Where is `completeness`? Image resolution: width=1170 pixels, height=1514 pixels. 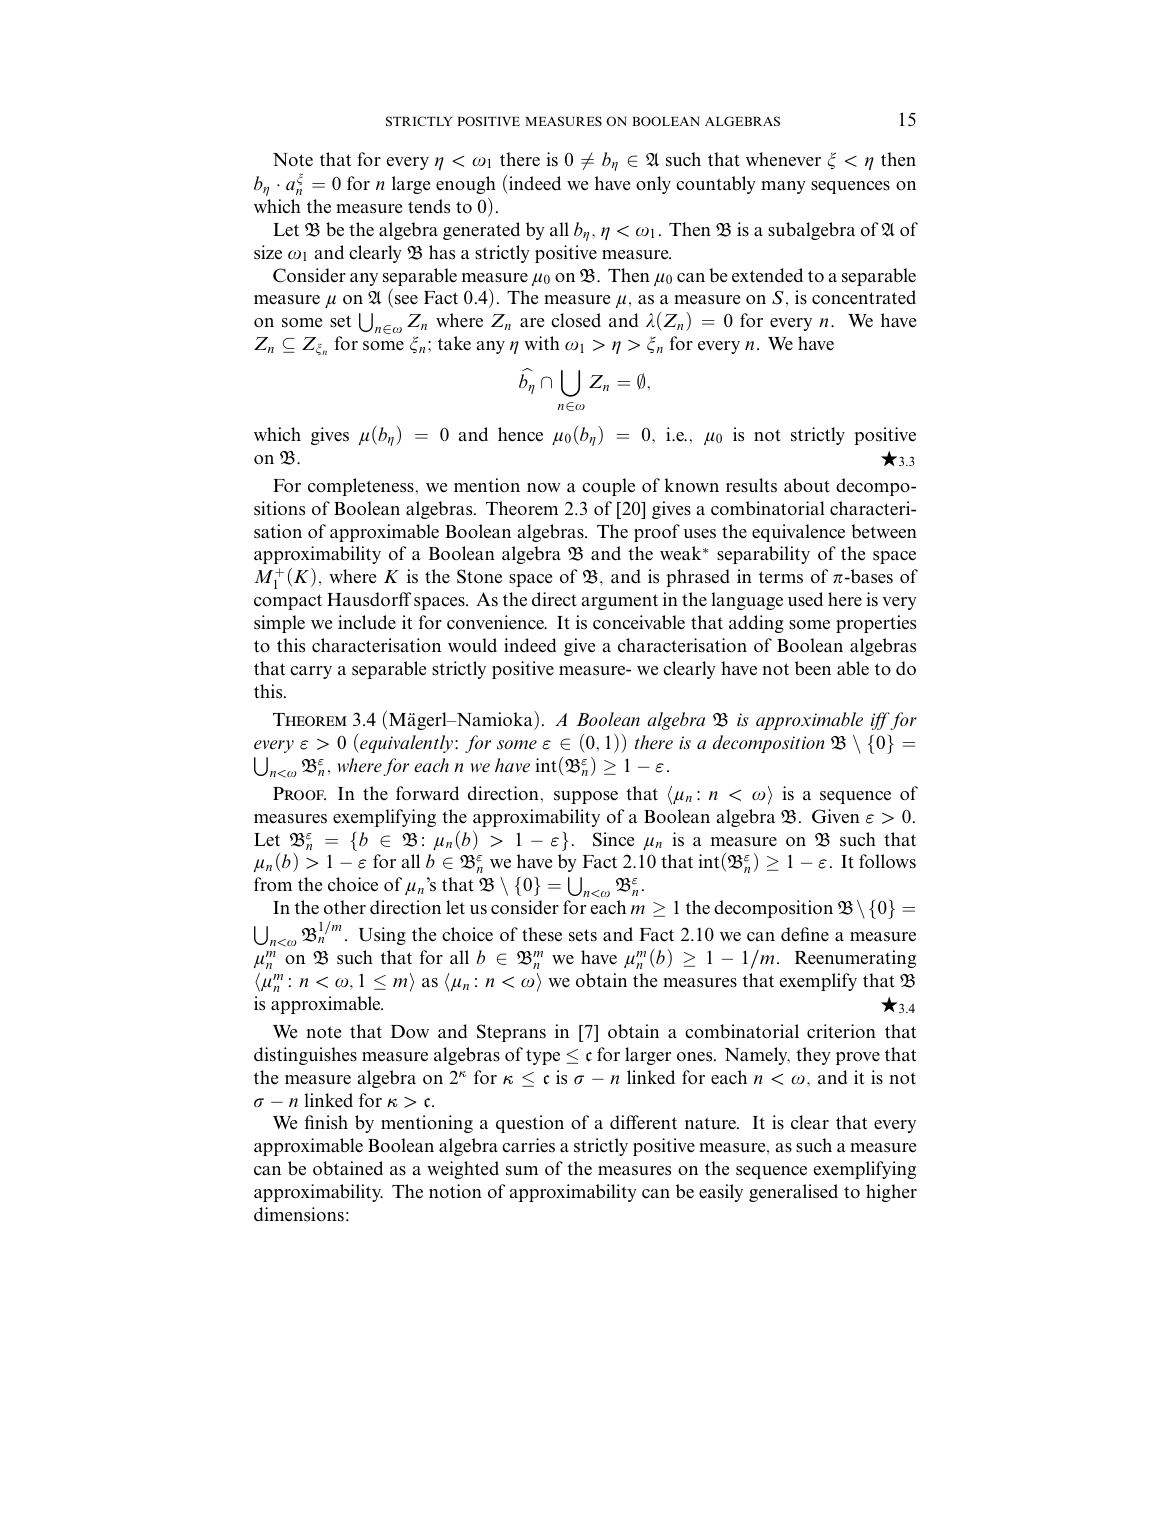
completeness is located at coordinates (361, 487).
